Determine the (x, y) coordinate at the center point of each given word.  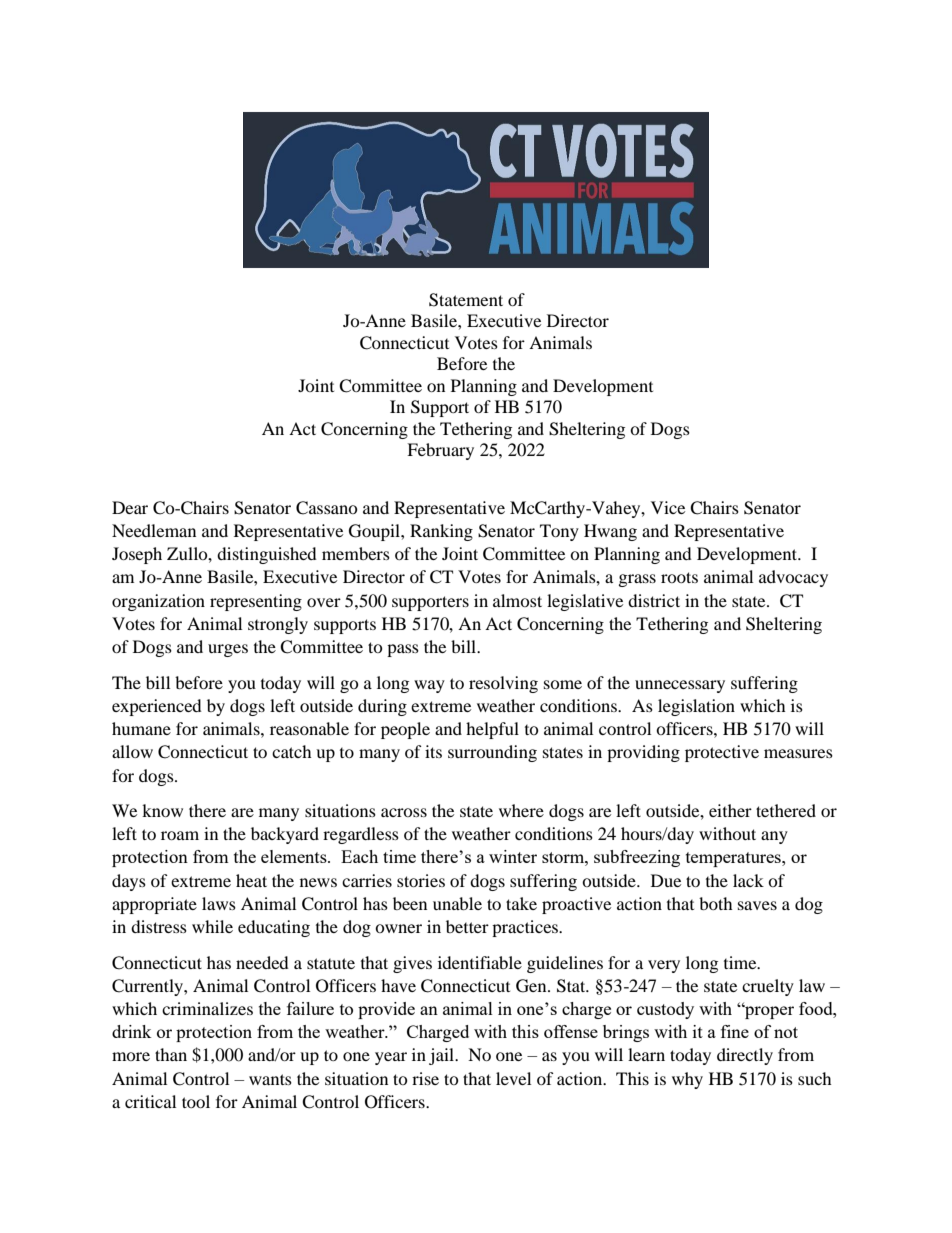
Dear (130, 507)
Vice (668, 507)
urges (228, 650)
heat (251, 880)
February (440, 451)
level (513, 1078)
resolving (503, 684)
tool (196, 1101)
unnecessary (680, 686)
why (687, 1080)
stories (421, 880)
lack (748, 880)
